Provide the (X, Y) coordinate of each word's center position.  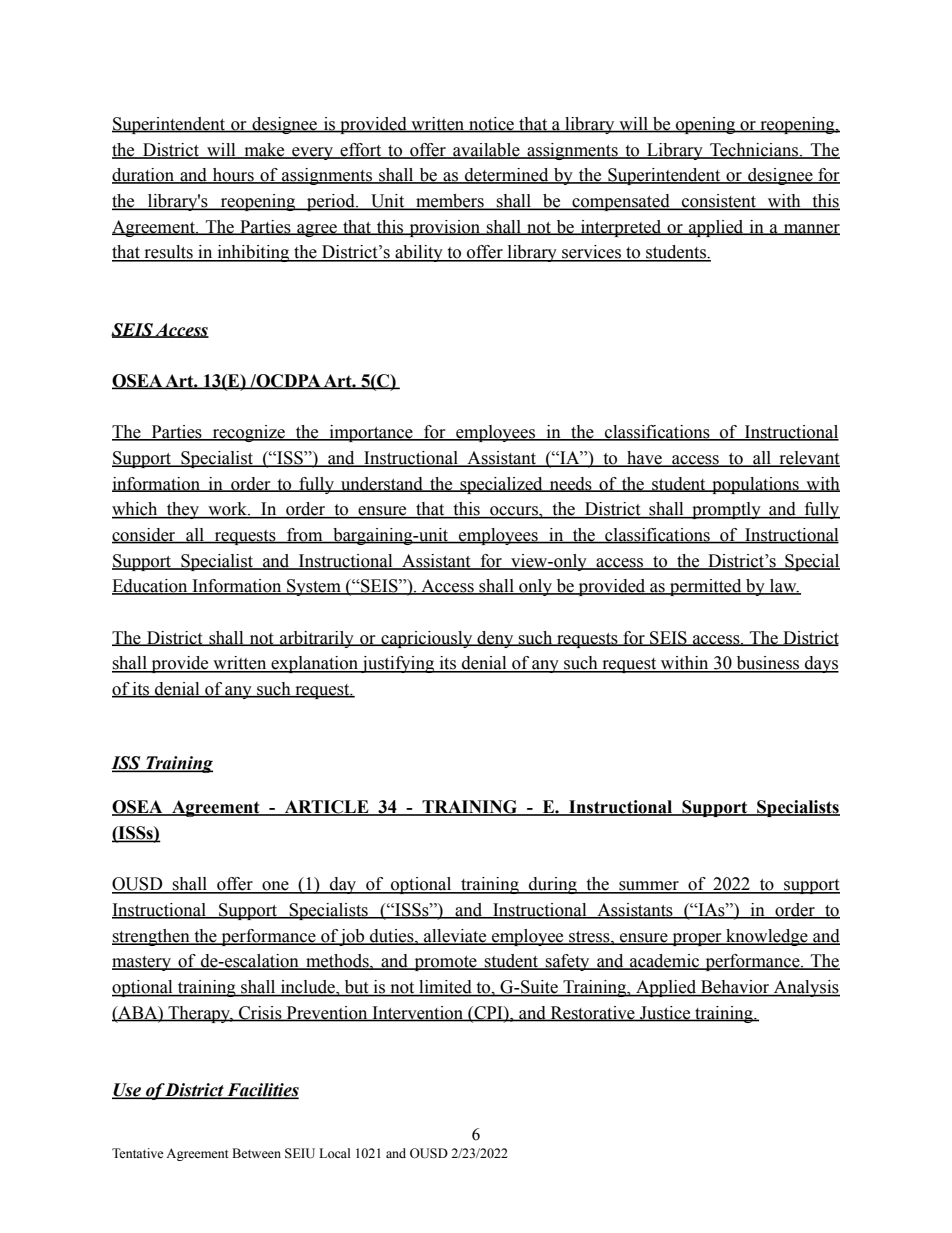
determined (507, 176)
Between (256, 1153)
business (768, 664)
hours (233, 176)
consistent (719, 202)
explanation (314, 664)
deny (495, 639)
